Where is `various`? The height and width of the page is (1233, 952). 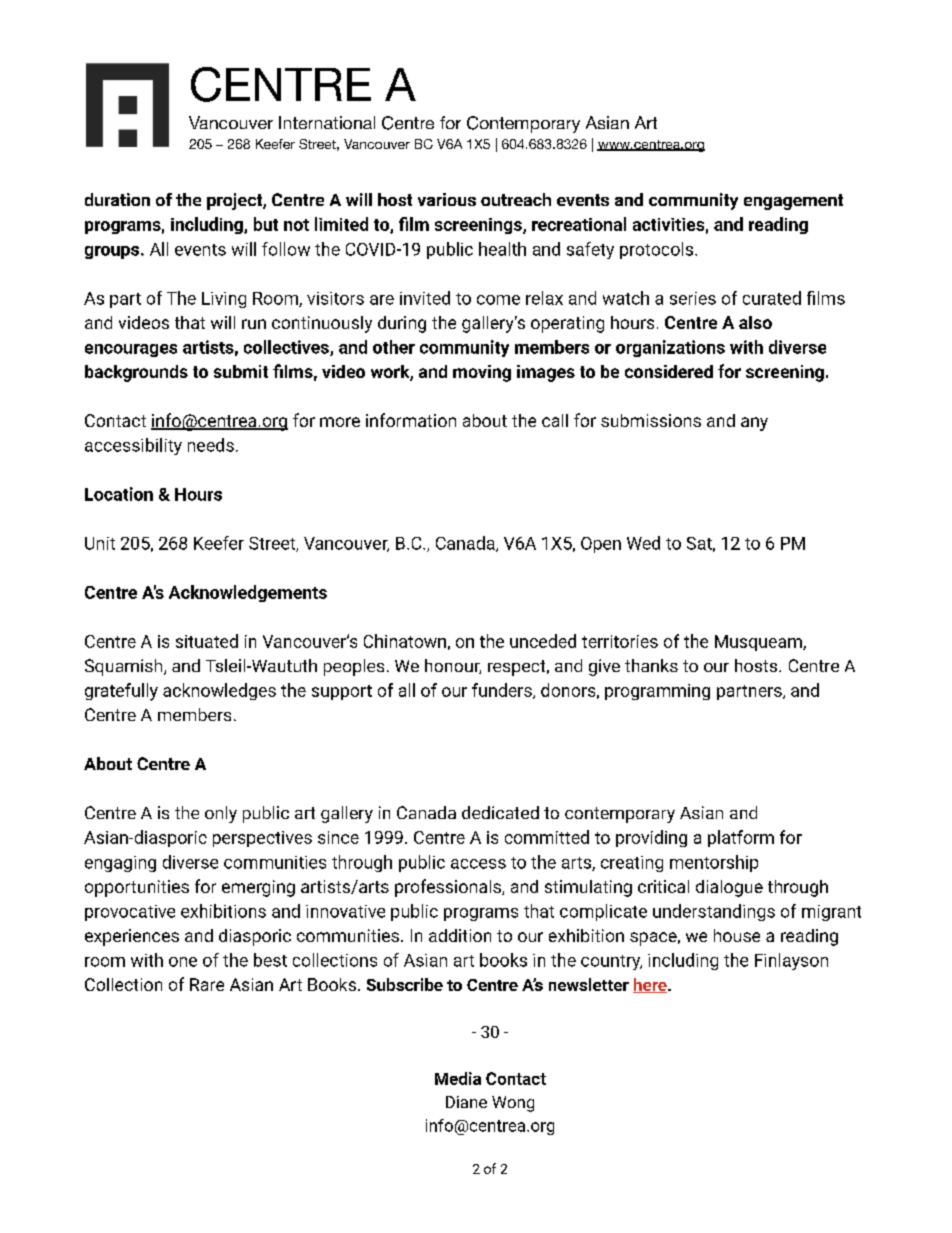 various is located at coordinates (447, 199).
